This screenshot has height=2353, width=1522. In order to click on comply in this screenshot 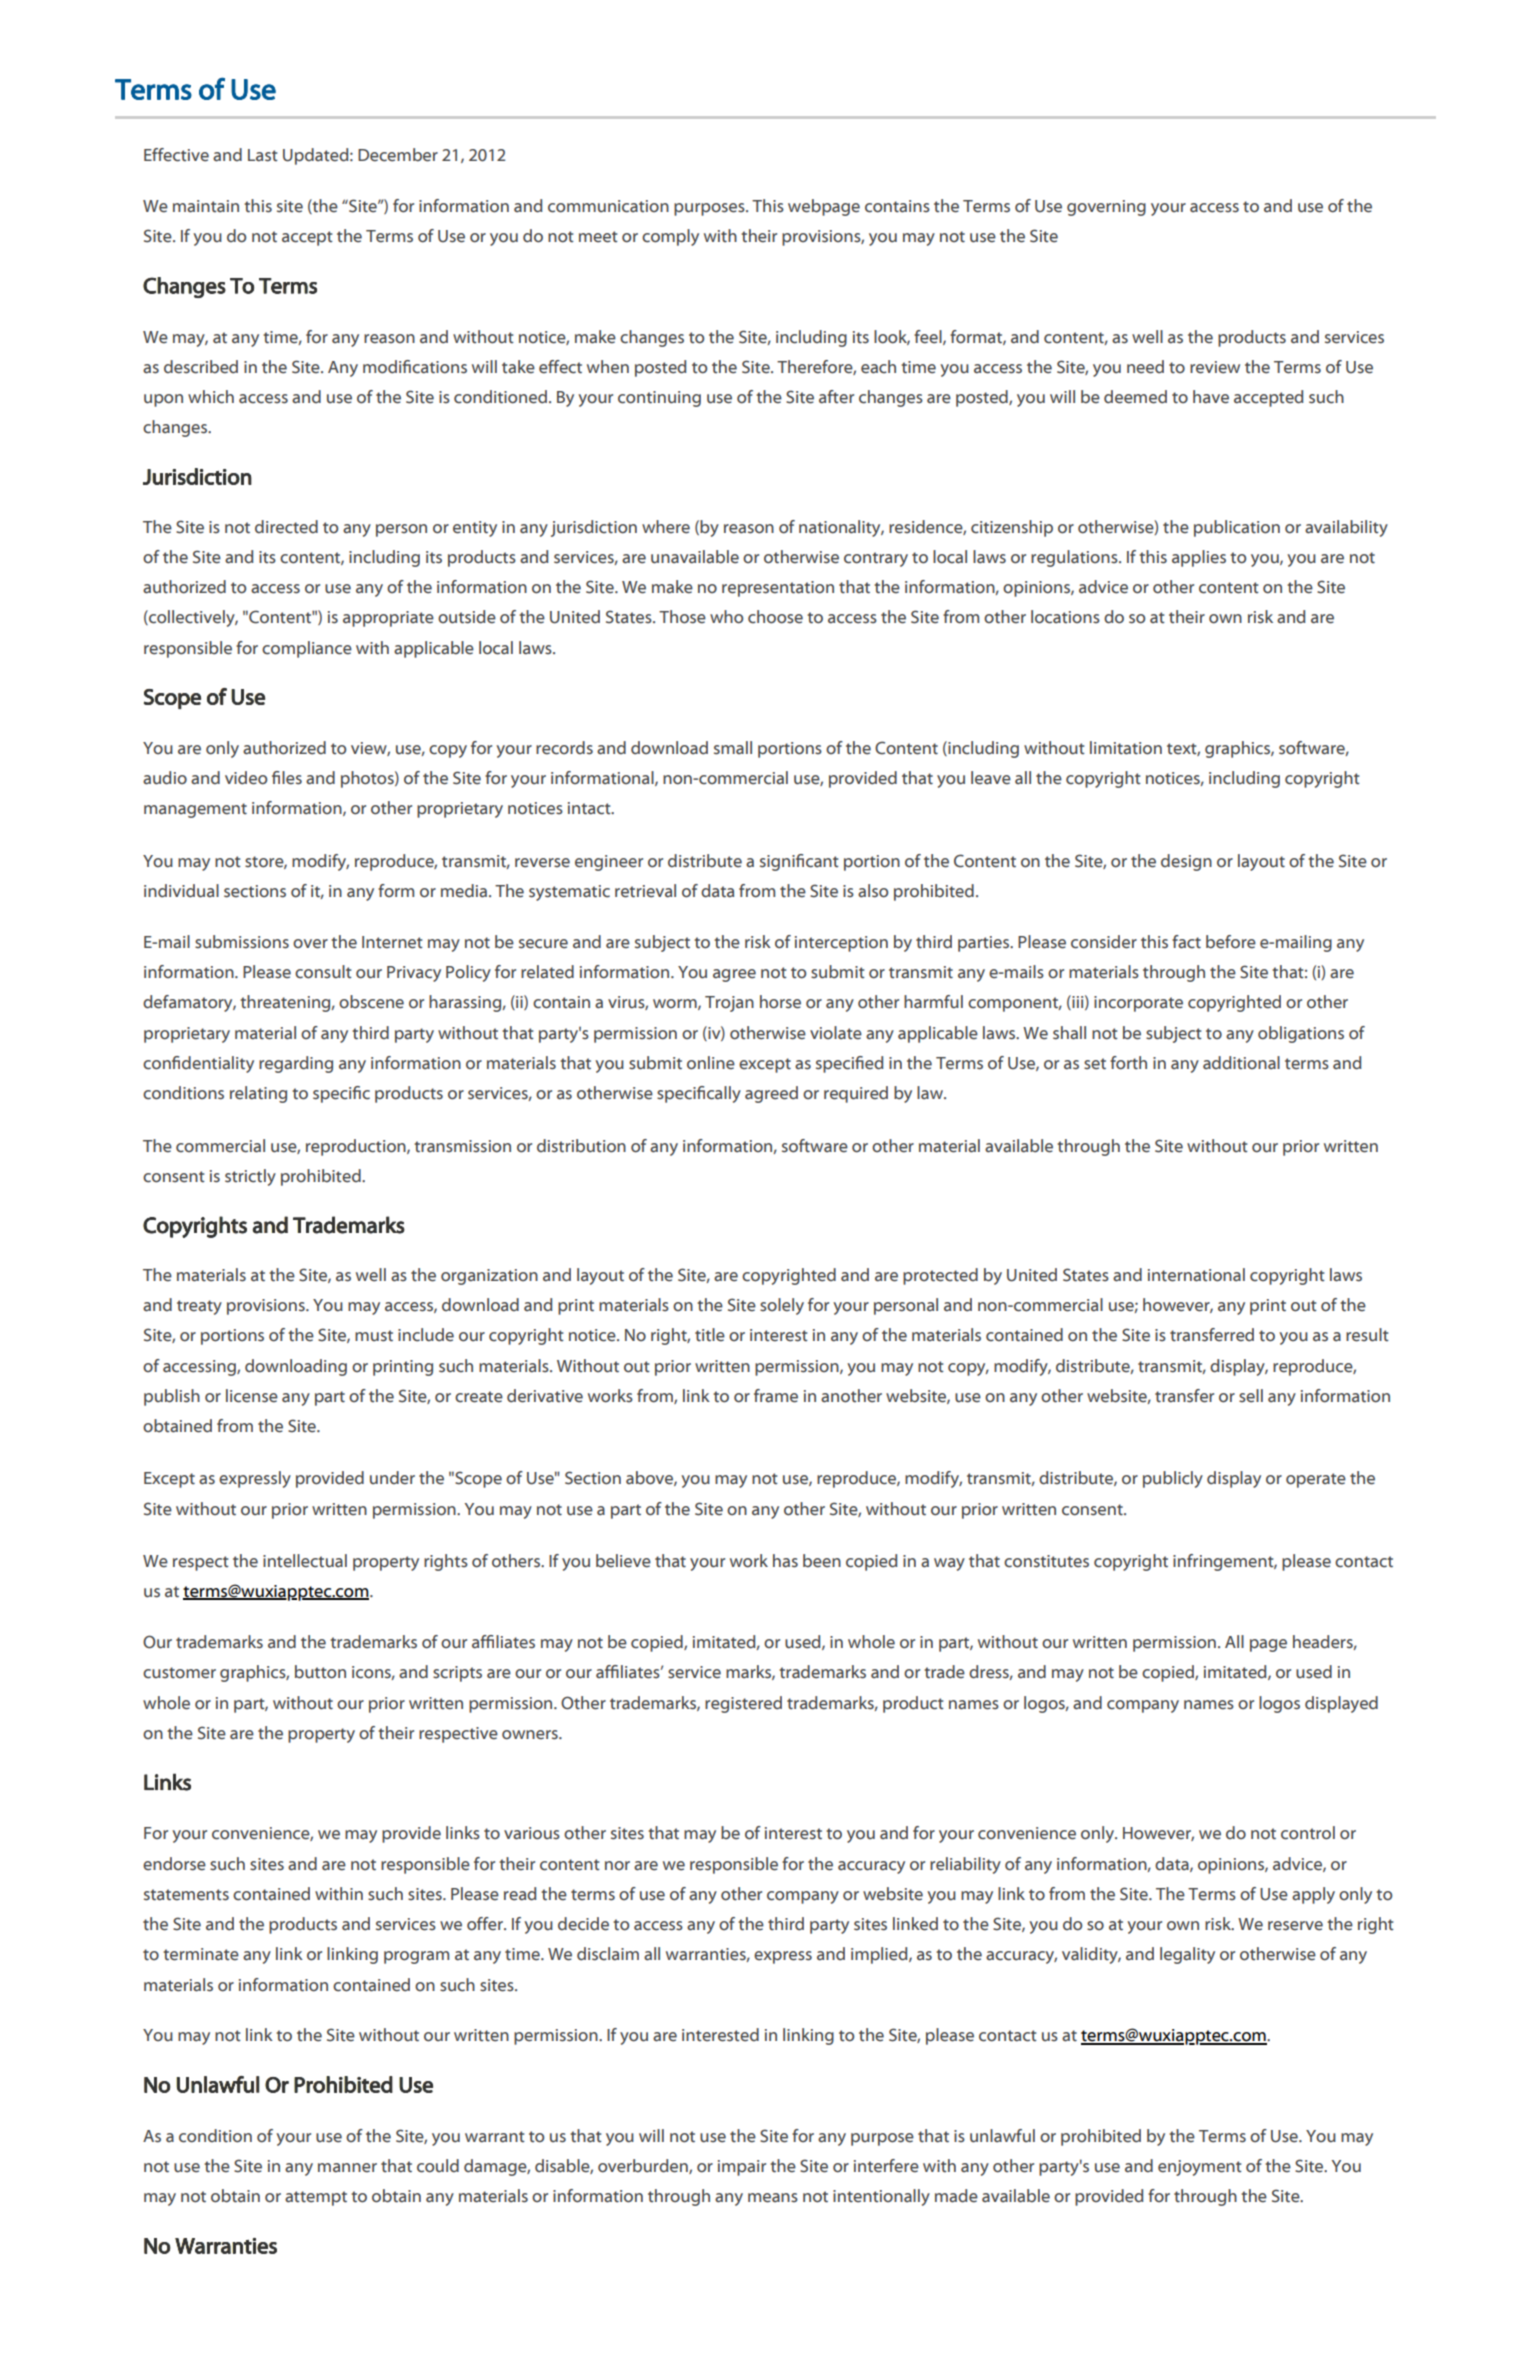, I will do `click(670, 237)`.
